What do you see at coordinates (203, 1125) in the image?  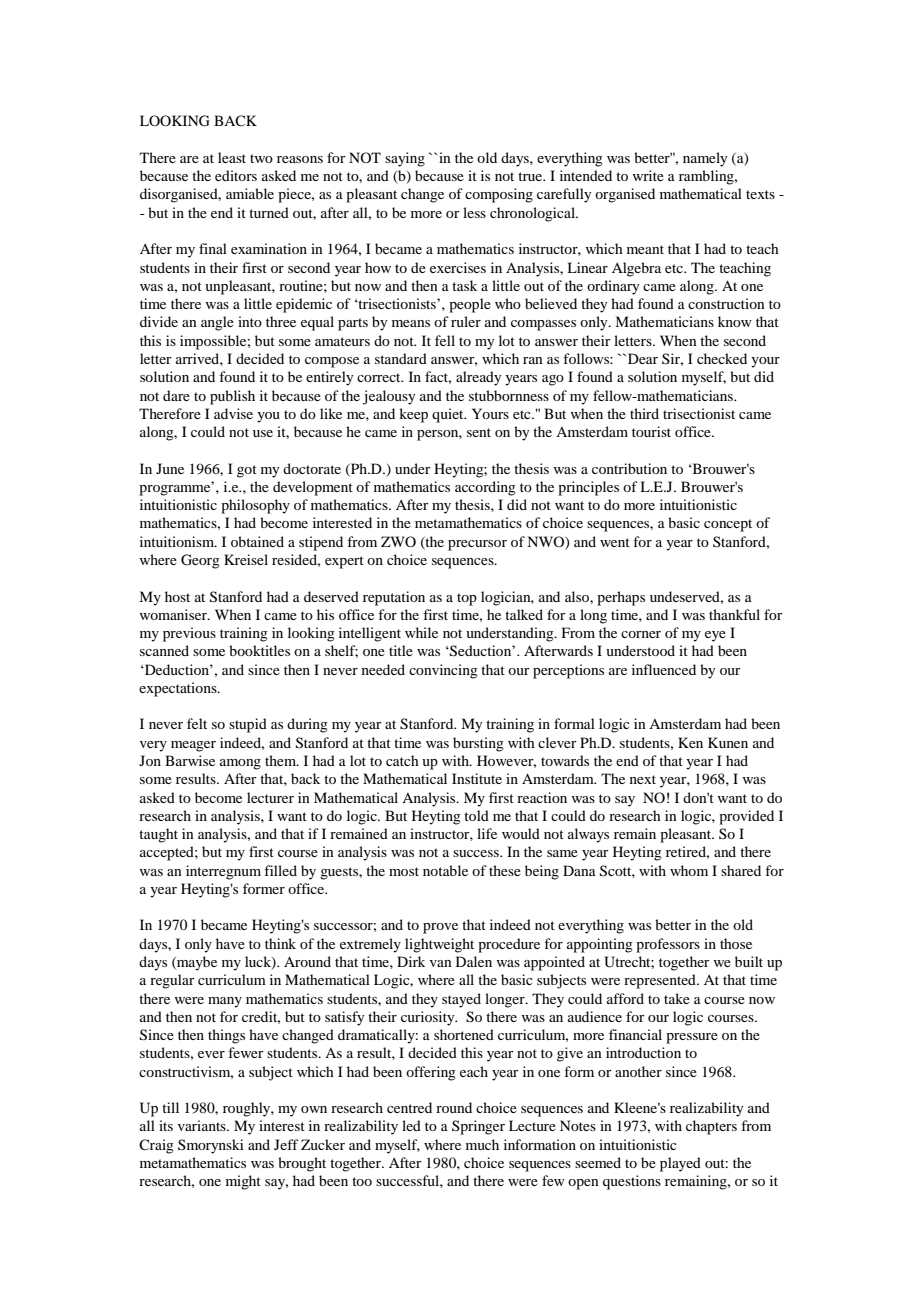 I see `variants` at bounding box center [203, 1125].
